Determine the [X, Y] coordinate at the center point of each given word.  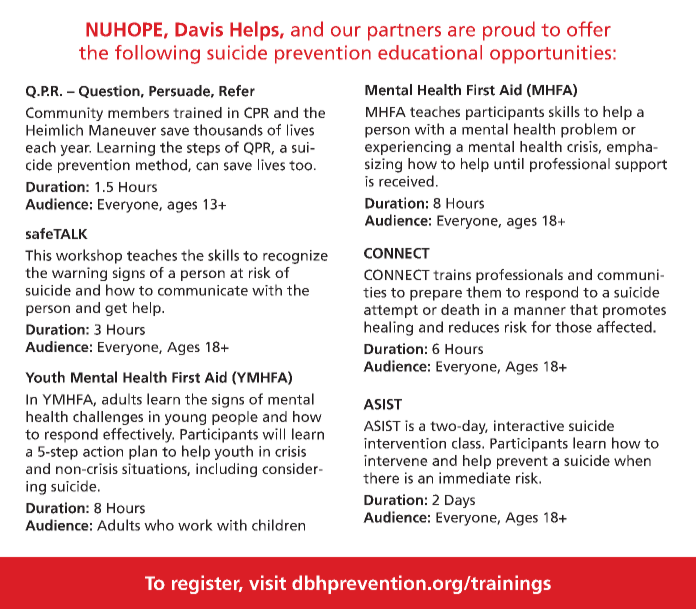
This [38, 255]
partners [404, 32]
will [273, 434]
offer [589, 29]
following [157, 54]
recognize [295, 257]
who [159, 525]
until [509, 164]
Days [460, 501]
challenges [108, 418]
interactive [529, 425]
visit [267, 582]
